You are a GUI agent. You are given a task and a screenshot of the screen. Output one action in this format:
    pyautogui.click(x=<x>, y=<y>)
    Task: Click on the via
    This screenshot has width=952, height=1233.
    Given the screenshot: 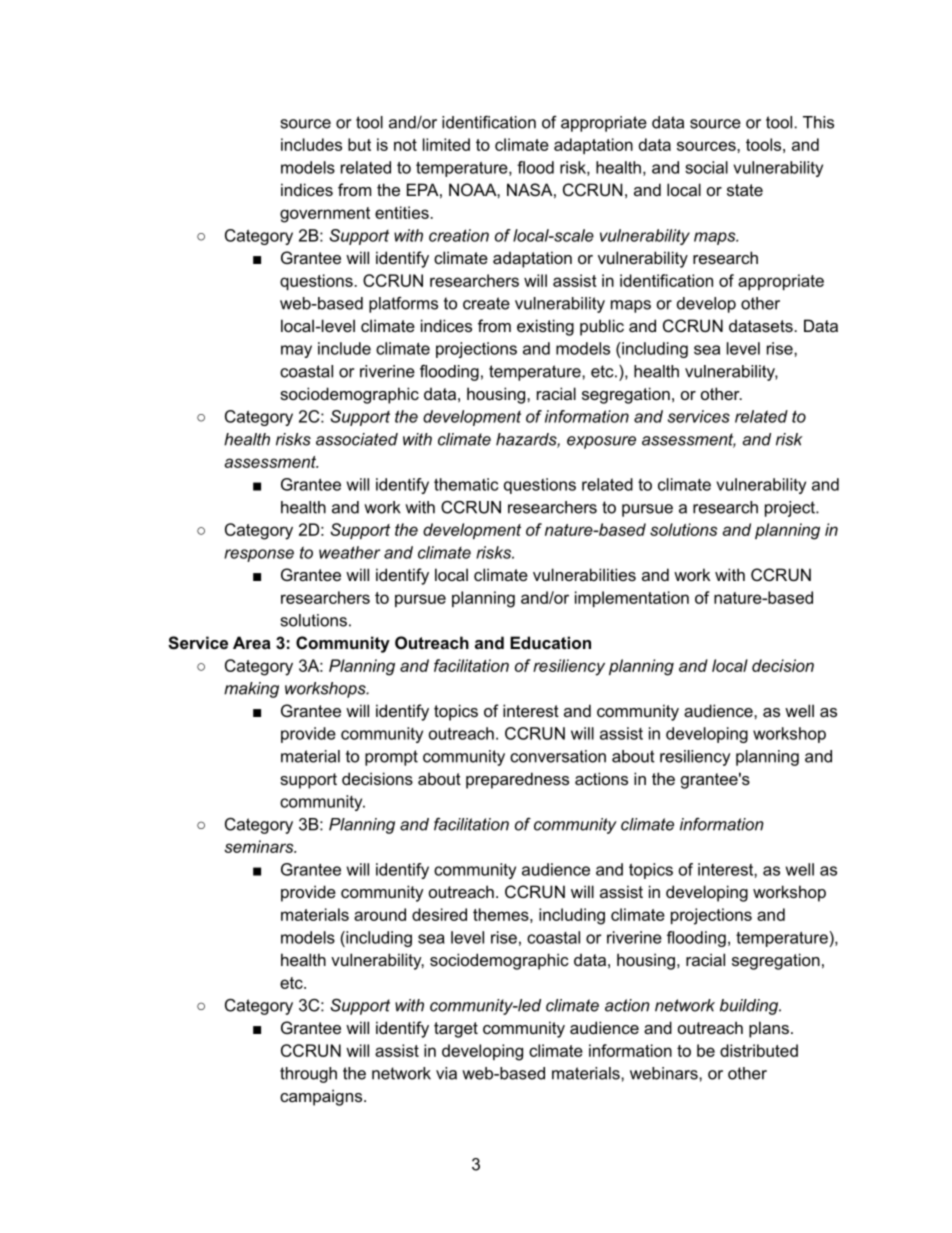 What is the action you would take?
    pyautogui.click(x=446, y=1073)
